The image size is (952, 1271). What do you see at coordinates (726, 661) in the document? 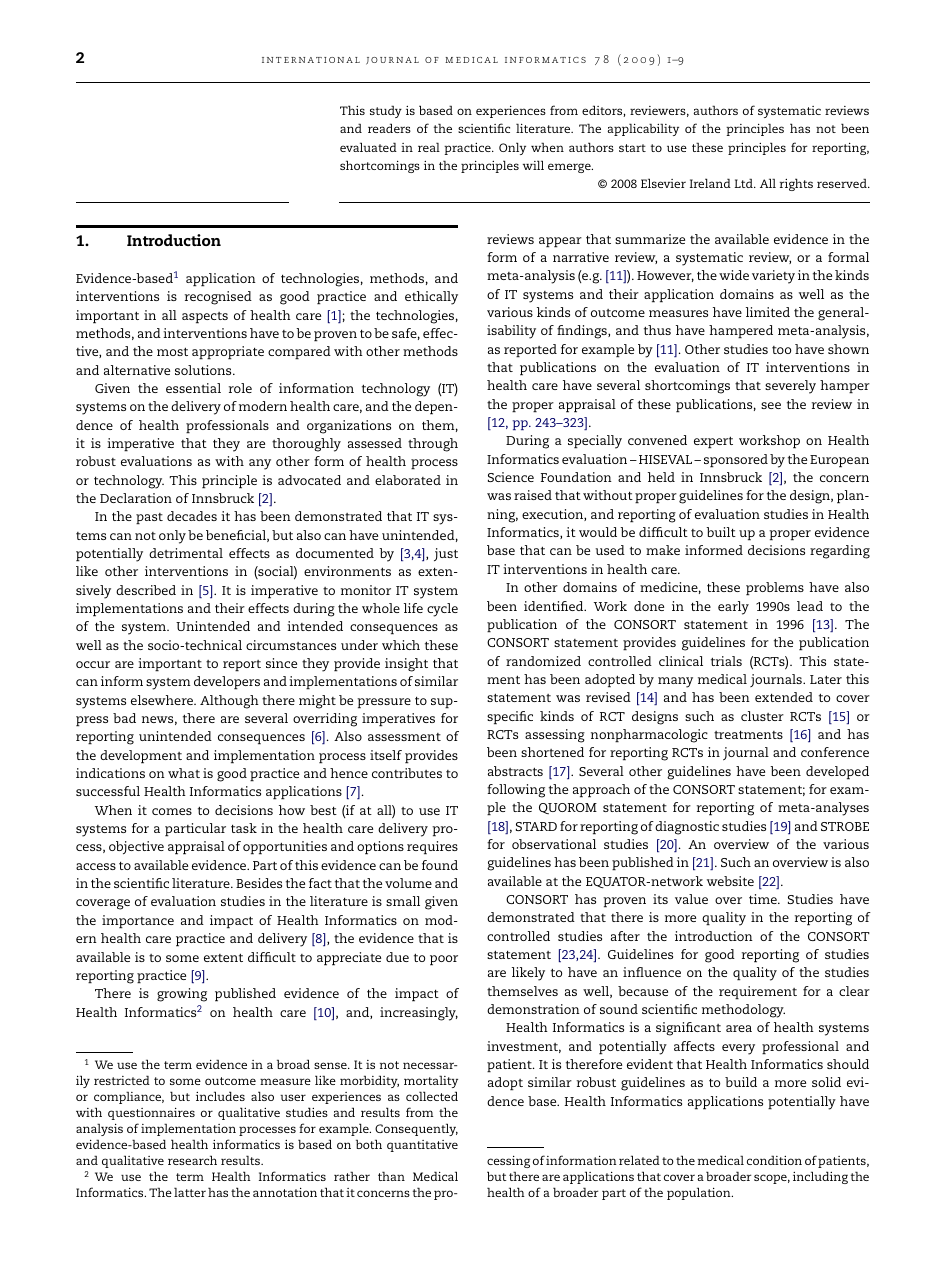
I see `trials` at bounding box center [726, 661].
